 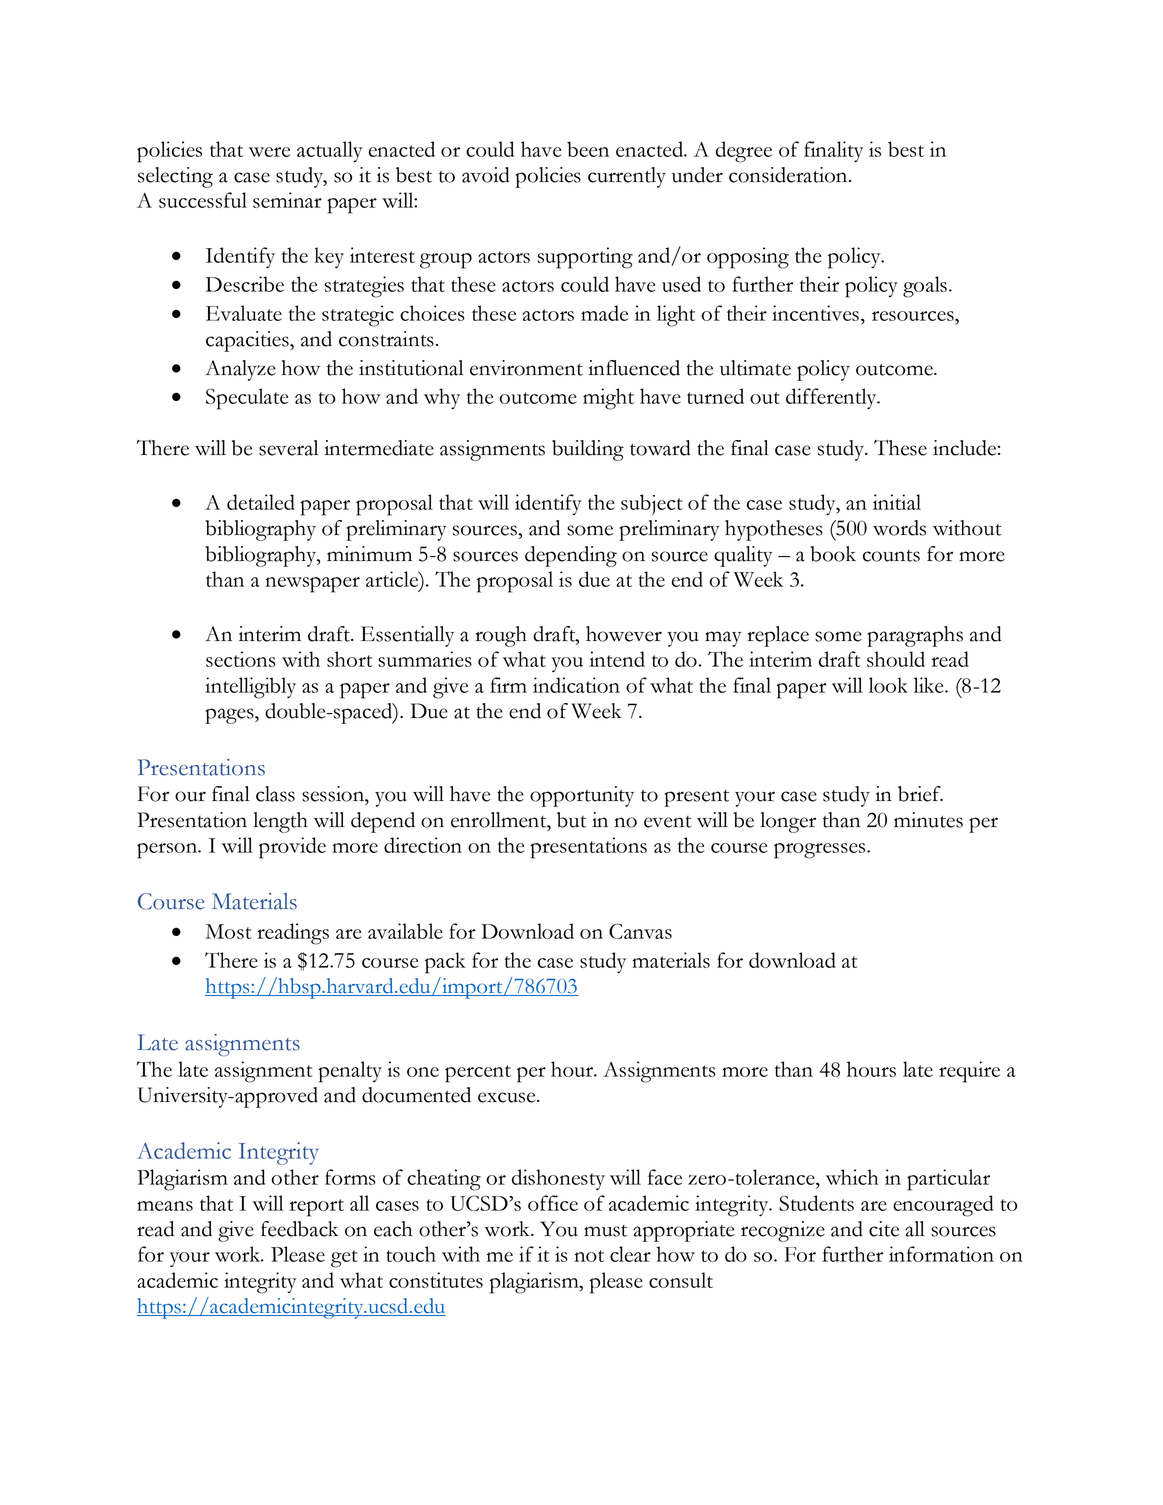 I want to click on consideration, so click(x=789, y=175).
